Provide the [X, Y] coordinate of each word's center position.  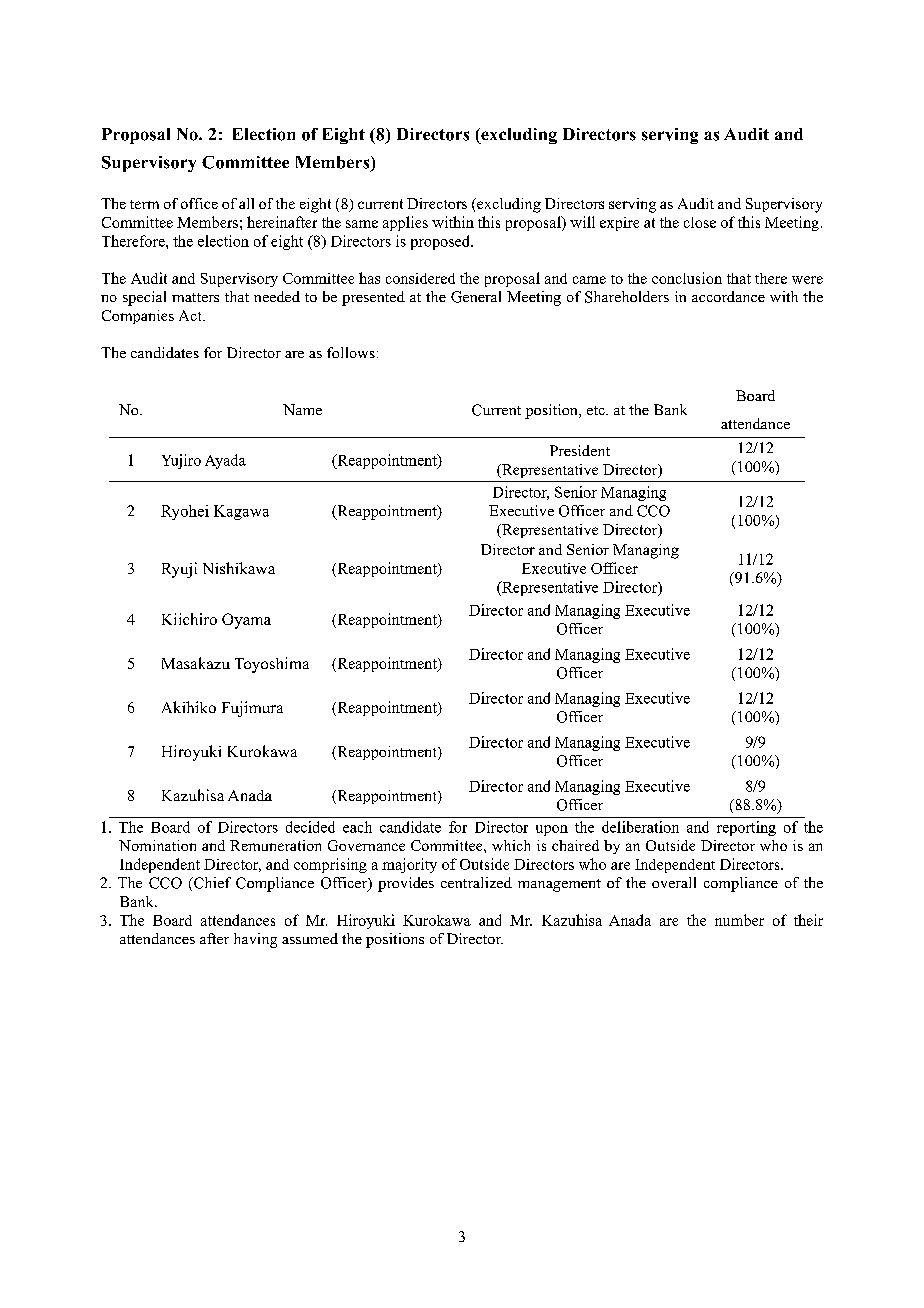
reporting [746, 828]
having [255, 940]
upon [552, 830]
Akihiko [189, 707]
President [580, 450]
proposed [441, 242]
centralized [476, 882]
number [739, 920]
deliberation [640, 827]
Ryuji [179, 570]
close [700, 222]
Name [302, 409]
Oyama [246, 621]
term [144, 204]
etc [597, 410]
